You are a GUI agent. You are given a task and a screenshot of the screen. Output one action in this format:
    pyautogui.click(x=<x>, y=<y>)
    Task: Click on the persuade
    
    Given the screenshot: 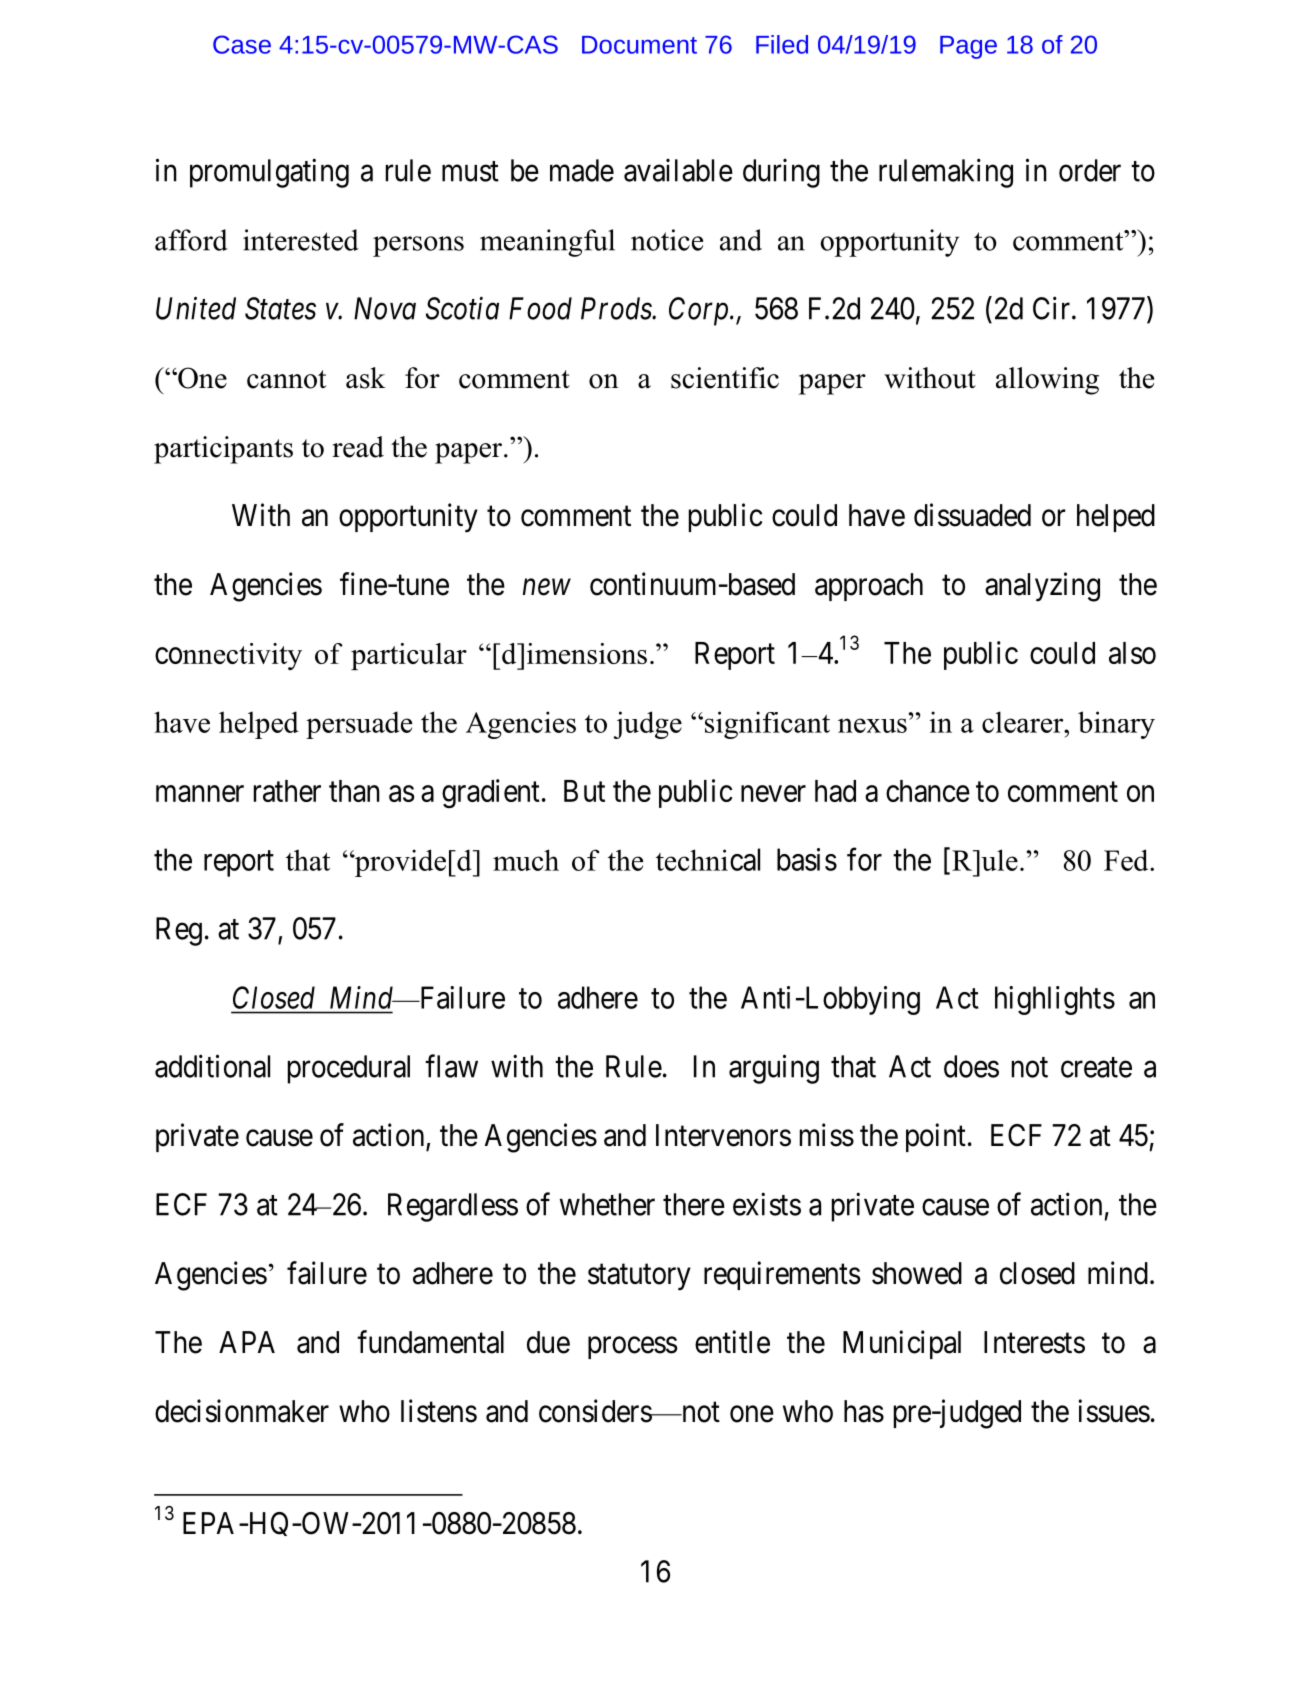 What is the action you would take?
    pyautogui.click(x=359, y=725)
